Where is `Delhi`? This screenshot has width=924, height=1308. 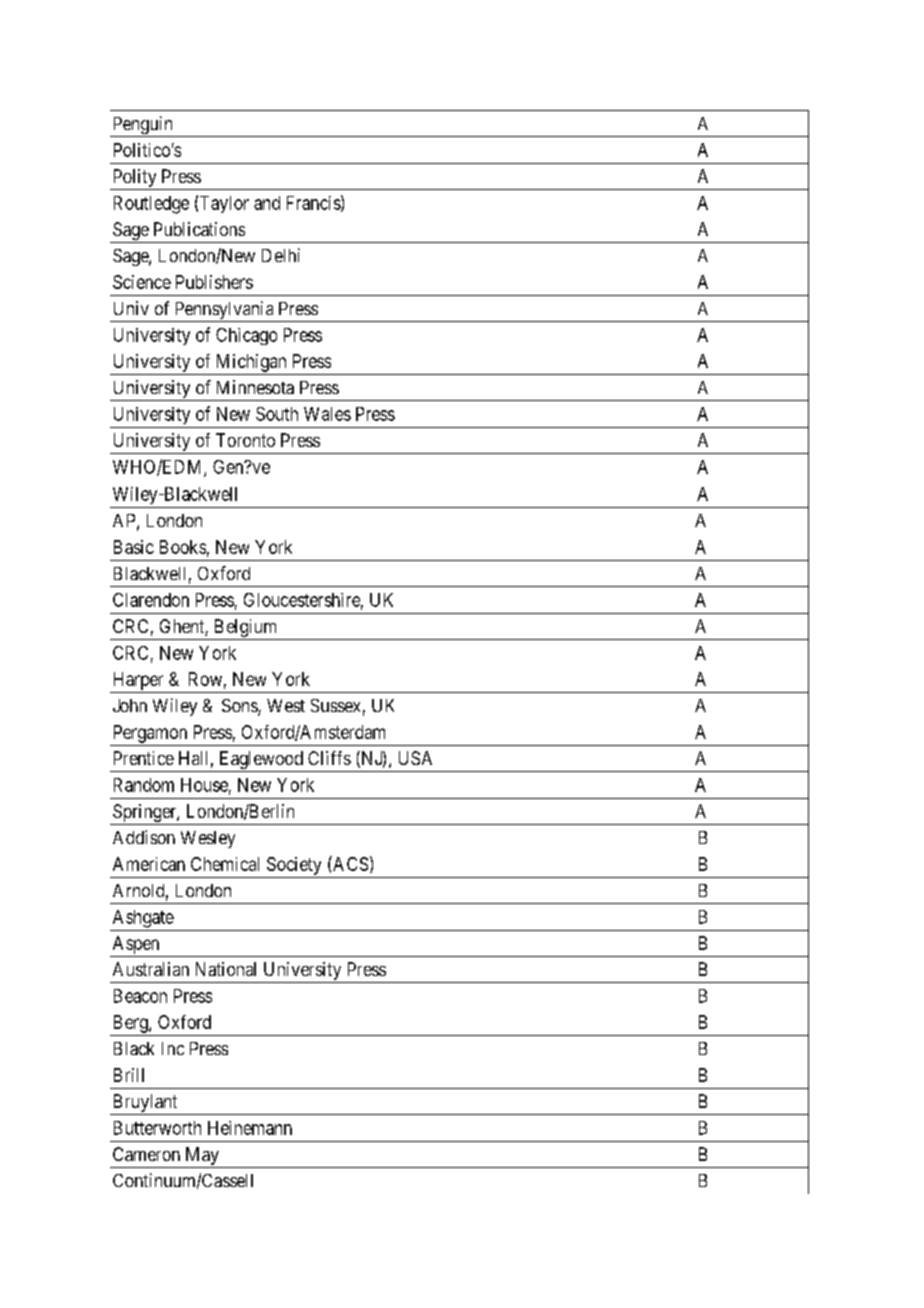
Delhi is located at coordinates (281, 255).
